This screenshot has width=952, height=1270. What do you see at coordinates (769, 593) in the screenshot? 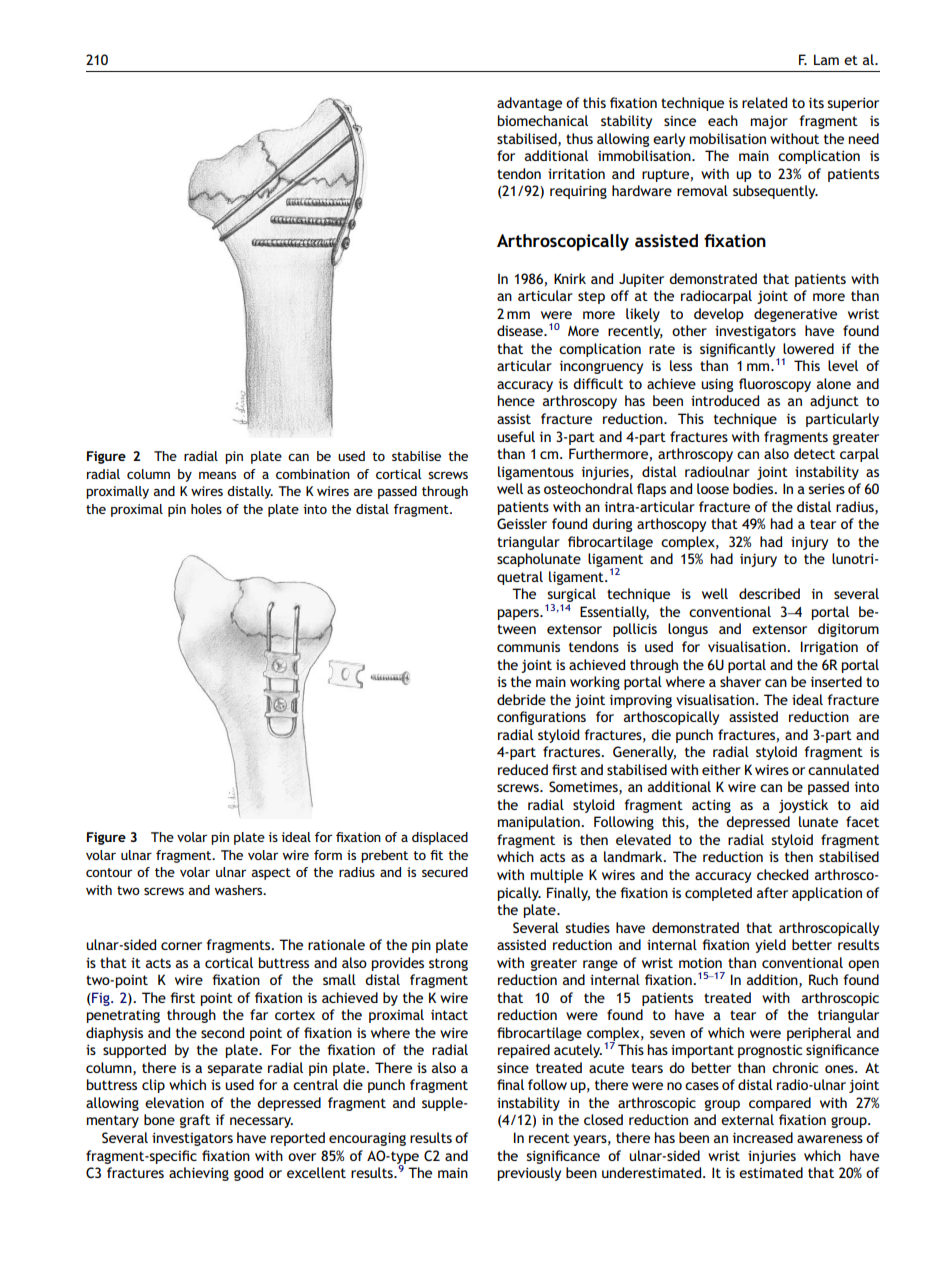
I see `described` at bounding box center [769, 593].
